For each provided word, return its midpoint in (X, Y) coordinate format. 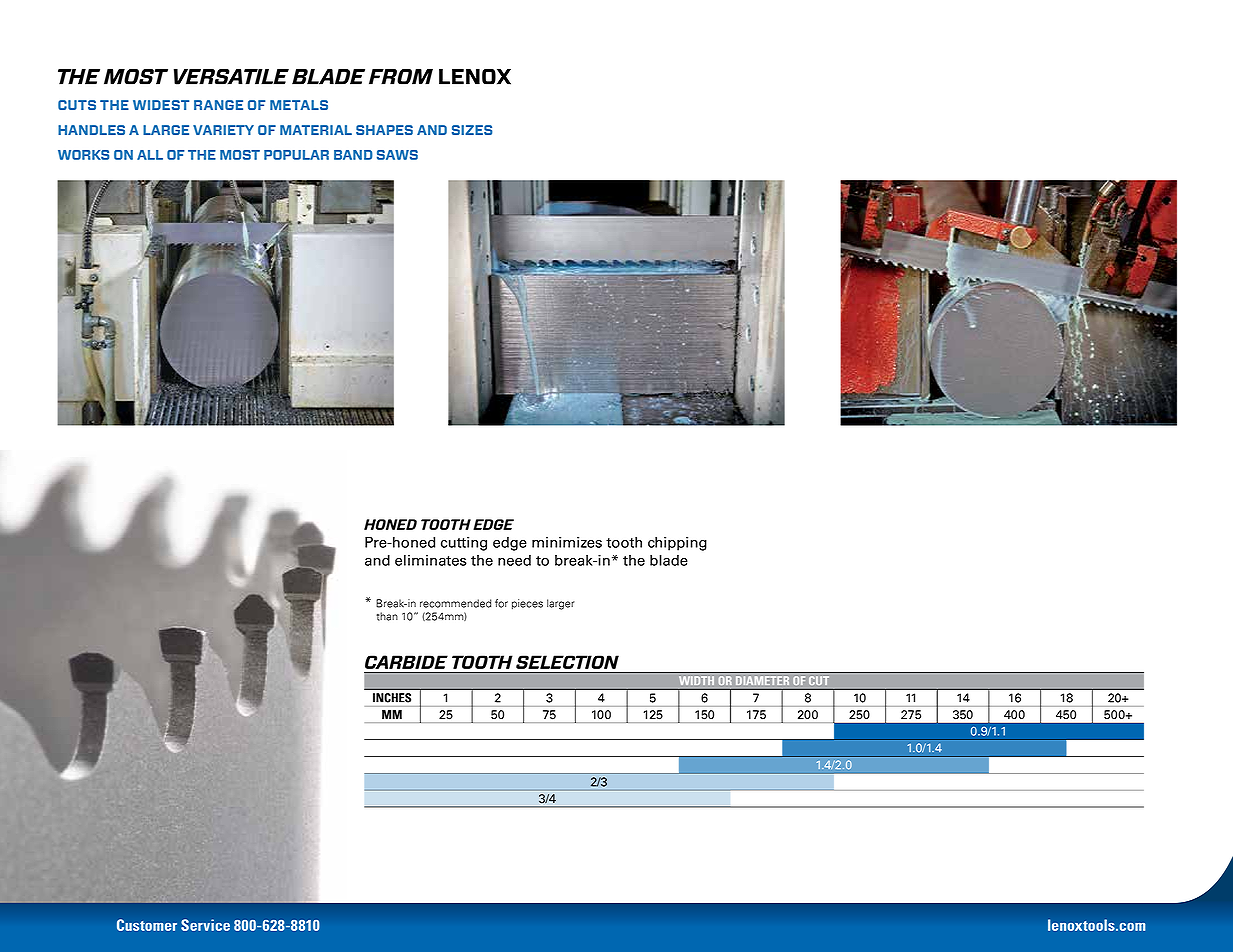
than (387, 616)
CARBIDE (406, 662)
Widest (161, 105)
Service (205, 925)
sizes (472, 130)
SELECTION (567, 662)
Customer (147, 925)
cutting (464, 544)
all (150, 155)
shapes (384, 130)
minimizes (567, 542)
